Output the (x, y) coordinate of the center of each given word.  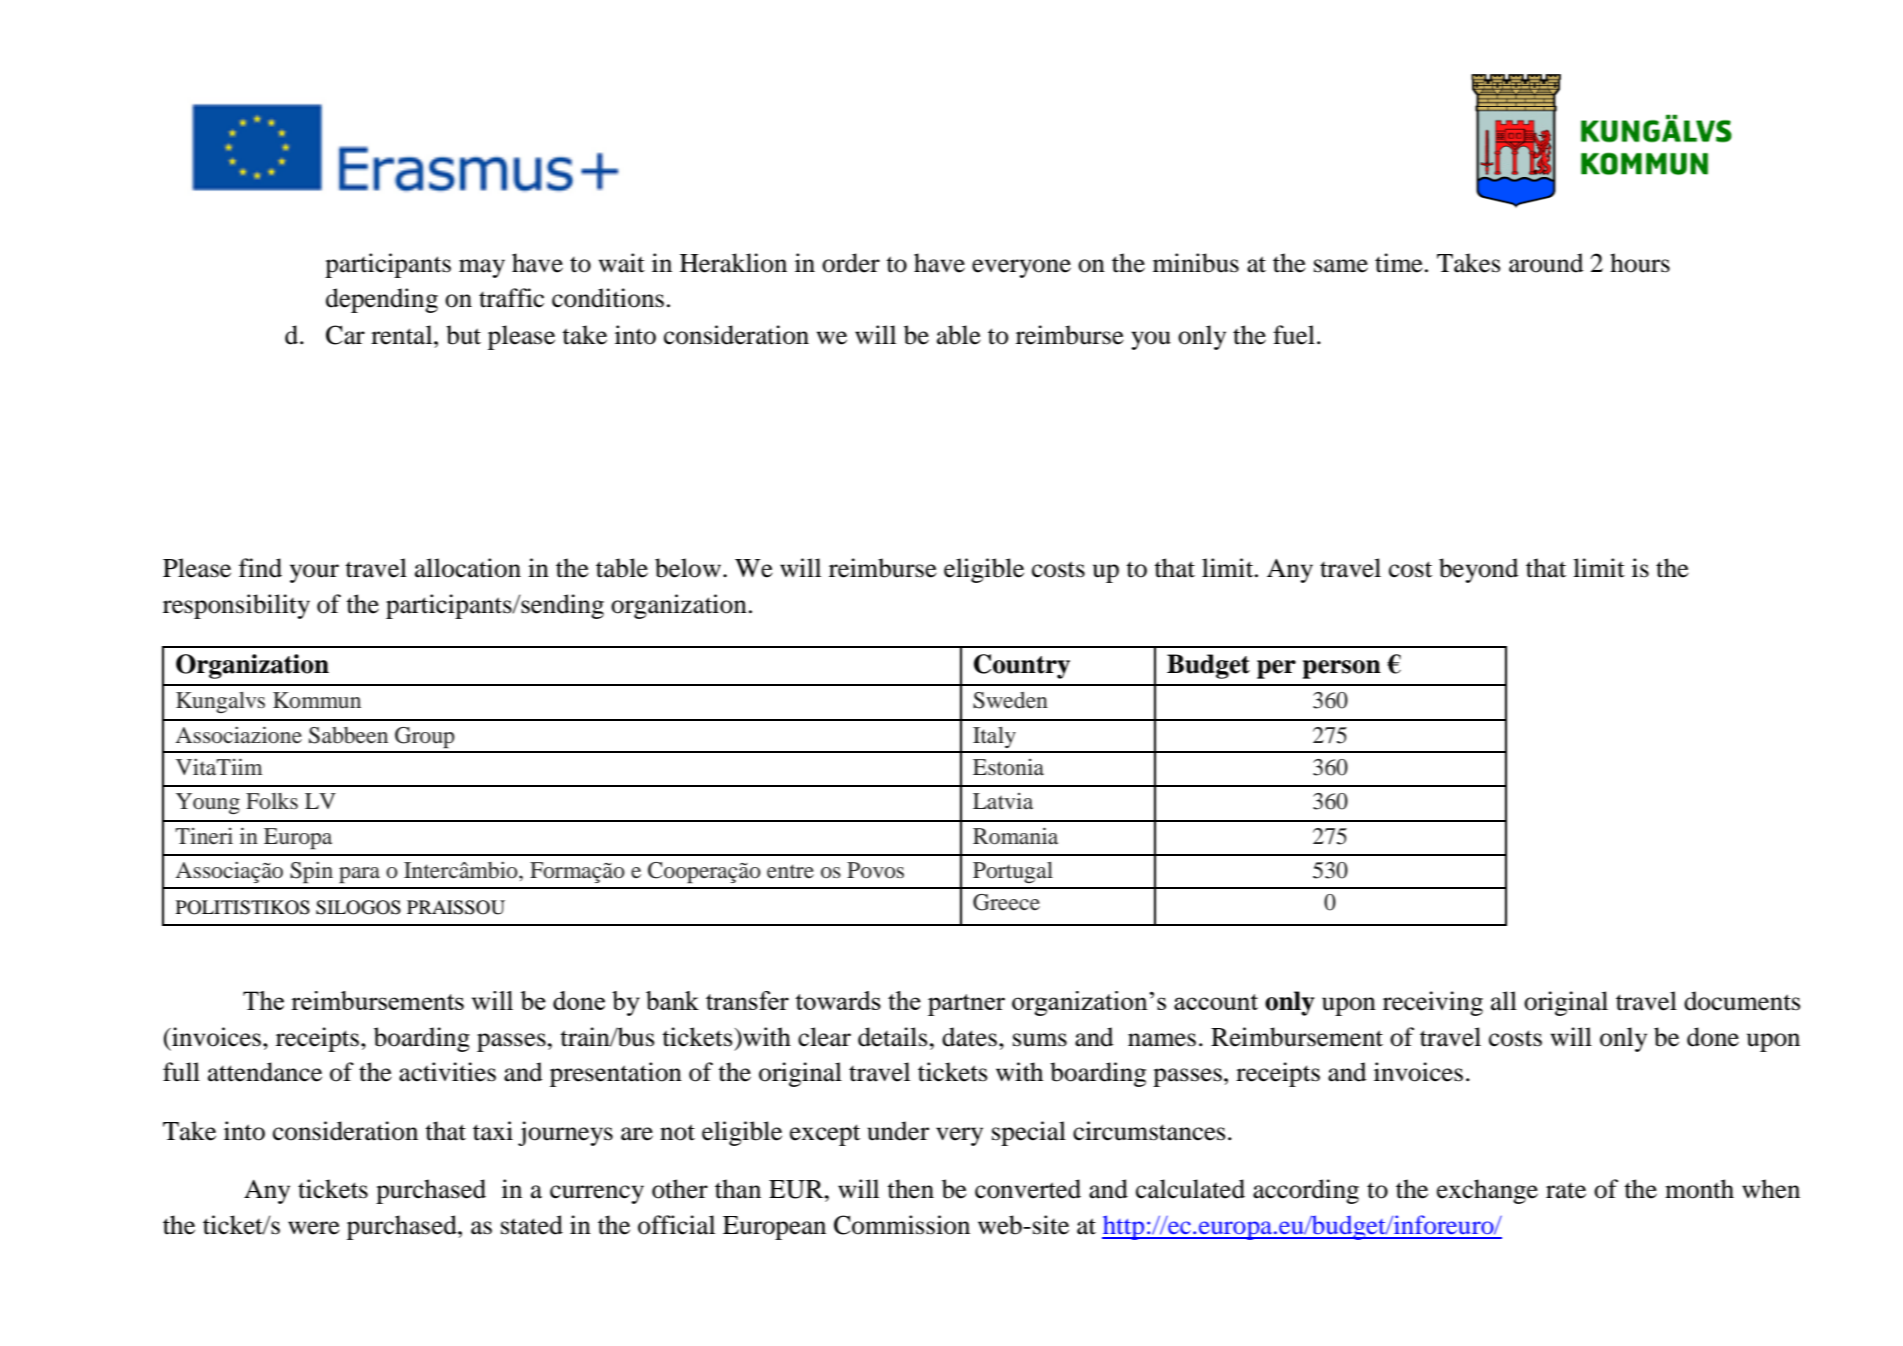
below (688, 568)
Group (425, 737)
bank (672, 1000)
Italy (994, 737)
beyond (1479, 570)
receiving (1433, 1003)
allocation (468, 568)
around (1546, 263)
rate (1566, 1191)
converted (1028, 1189)
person (1342, 669)
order (851, 263)
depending (382, 300)
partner (966, 1005)
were (314, 1228)
